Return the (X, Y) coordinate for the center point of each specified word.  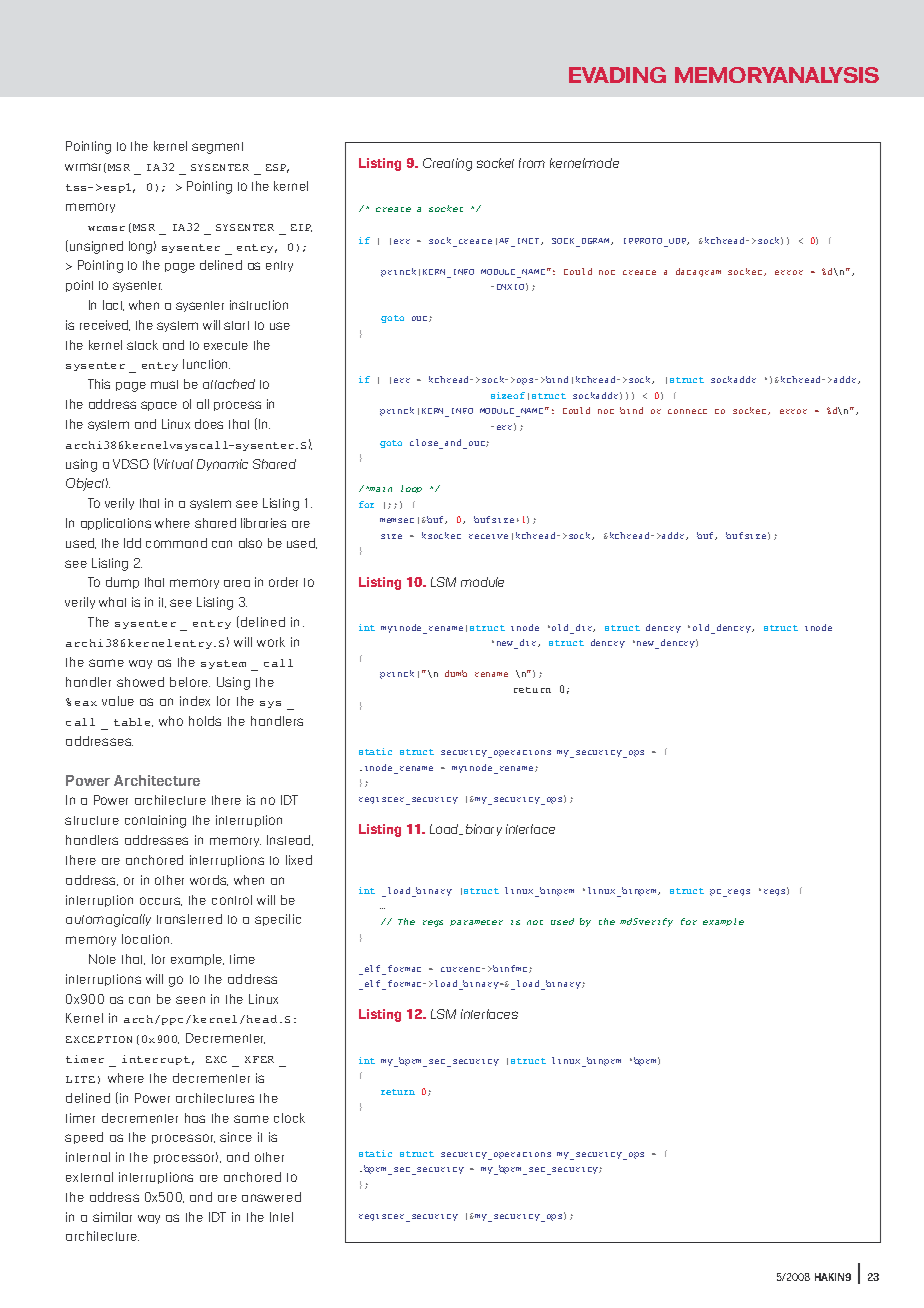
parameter (476, 923)
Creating (447, 164)
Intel (281, 1217)
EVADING (617, 75)
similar (112, 1217)
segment (217, 148)
